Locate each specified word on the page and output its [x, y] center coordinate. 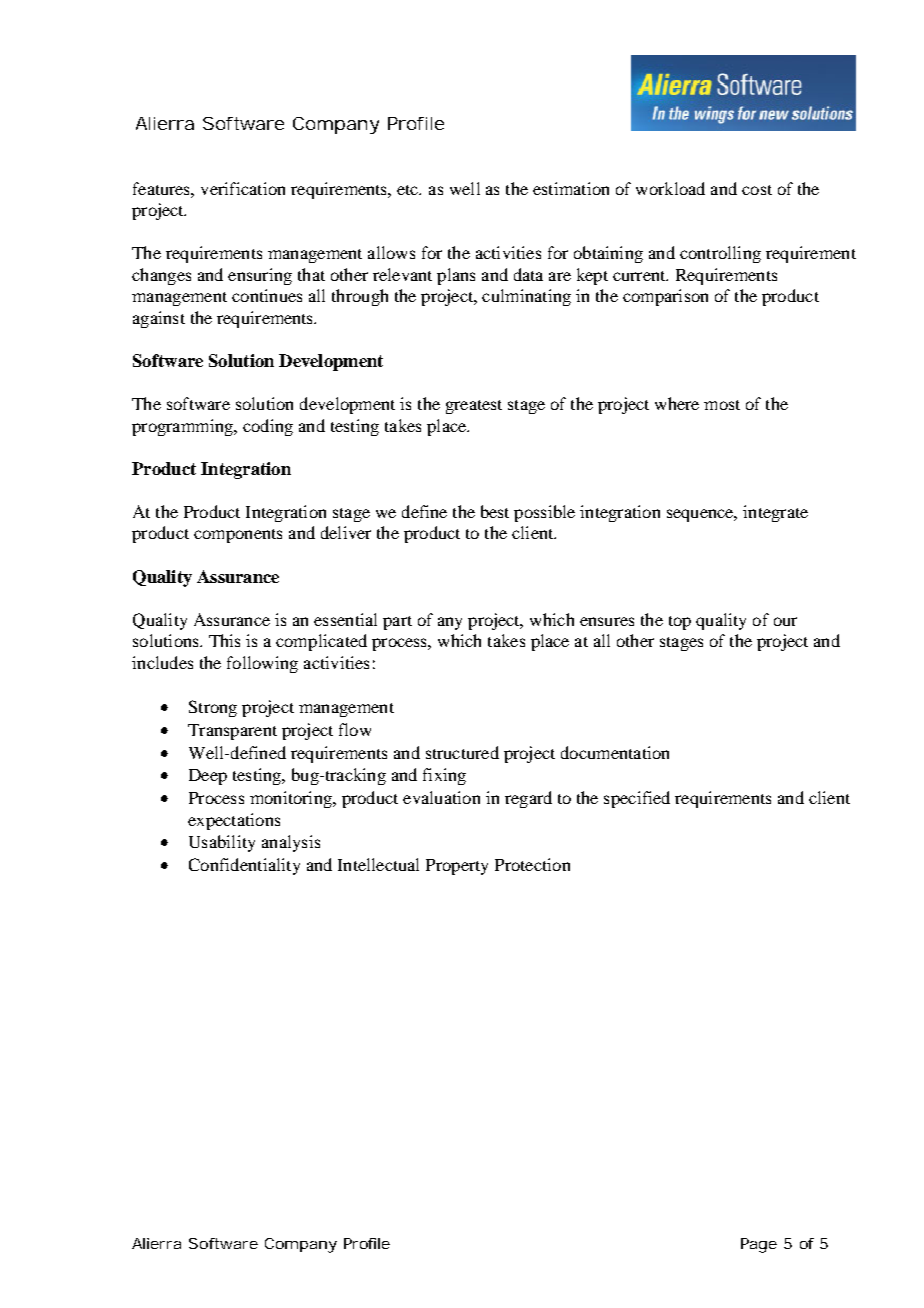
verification [243, 188]
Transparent [232, 732]
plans [456, 276]
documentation [615, 752]
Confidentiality [244, 866]
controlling [720, 254]
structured [462, 752]
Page [759, 1245]
